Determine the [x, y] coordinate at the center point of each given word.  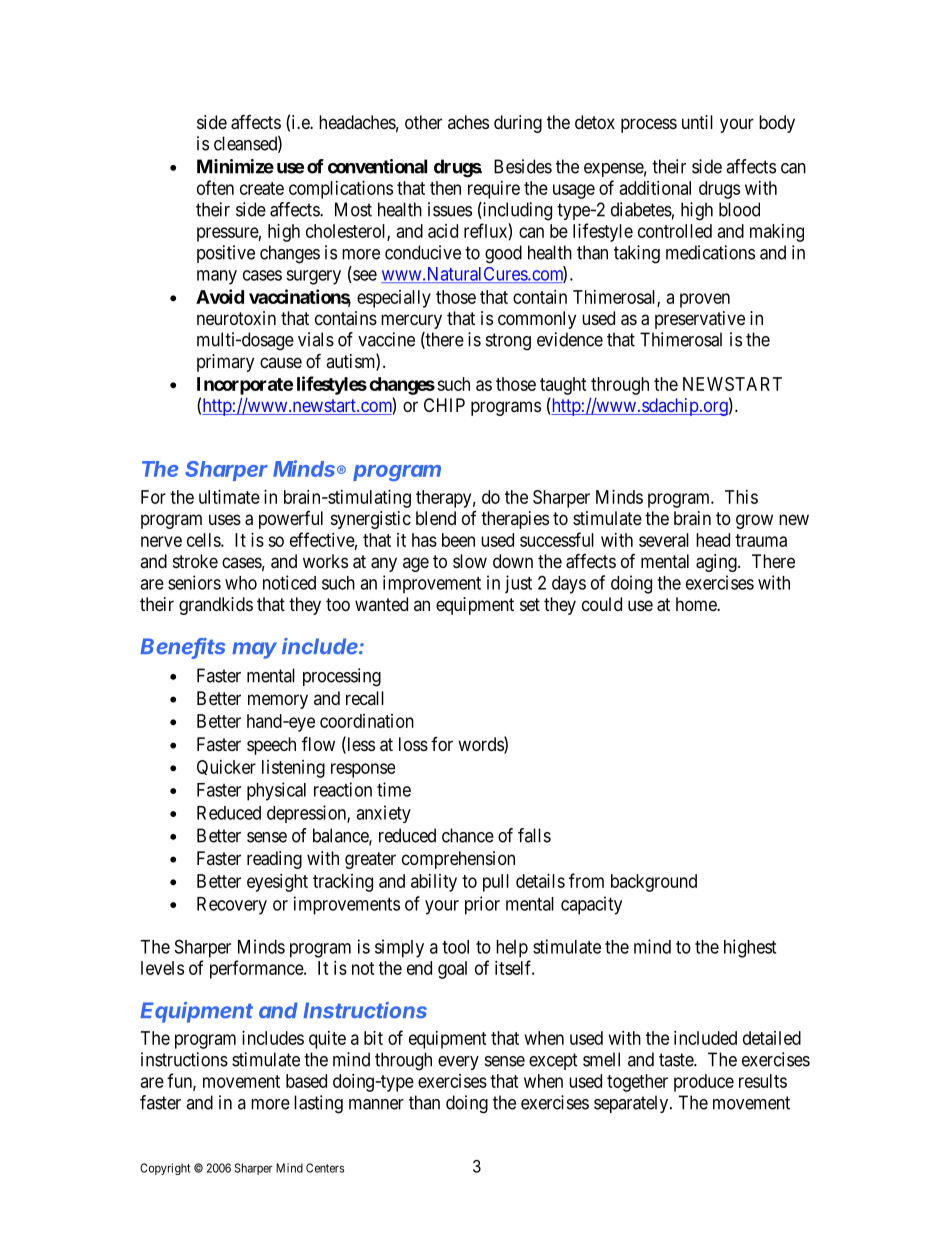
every [458, 1063]
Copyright [165, 1169]
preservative [700, 320]
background [654, 883]
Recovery [232, 906]
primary [225, 363]
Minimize [235, 166]
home [697, 604]
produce [704, 1083]
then [445, 188]
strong [508, 342]
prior [482, 905]
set [530, 604]
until [697, 122]
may [254, 650]
